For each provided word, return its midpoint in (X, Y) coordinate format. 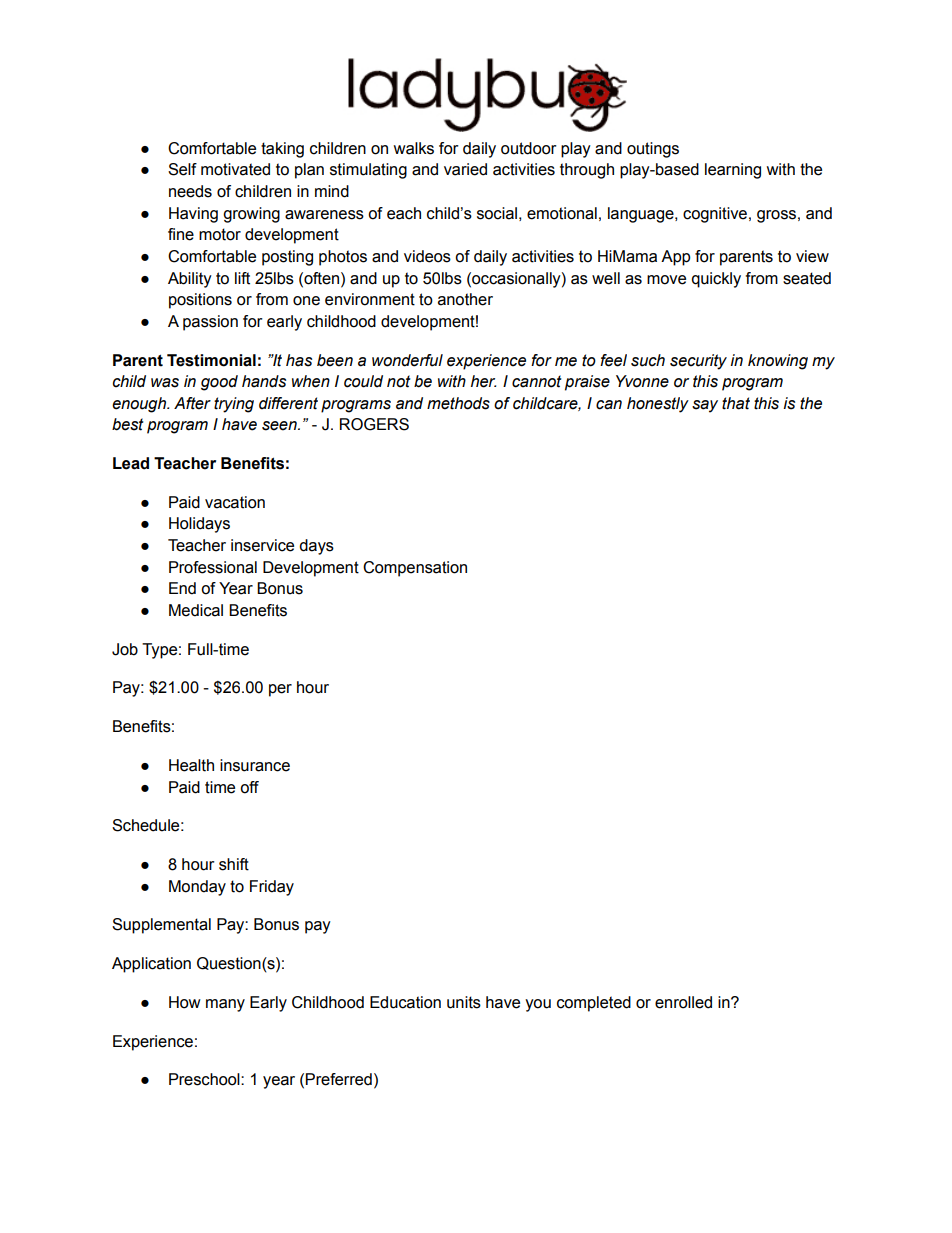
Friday (272, 888)
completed (594, 1004)
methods (458, 403)
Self (182, 169)
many (225, 1005)
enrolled (683, 1002)
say (705, 406)
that (736, 403)
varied (465, 169)
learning (733, 171)
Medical (196, 610)
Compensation (415, 569)
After (192, 403)
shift (234, 864)
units (464, 1002)
